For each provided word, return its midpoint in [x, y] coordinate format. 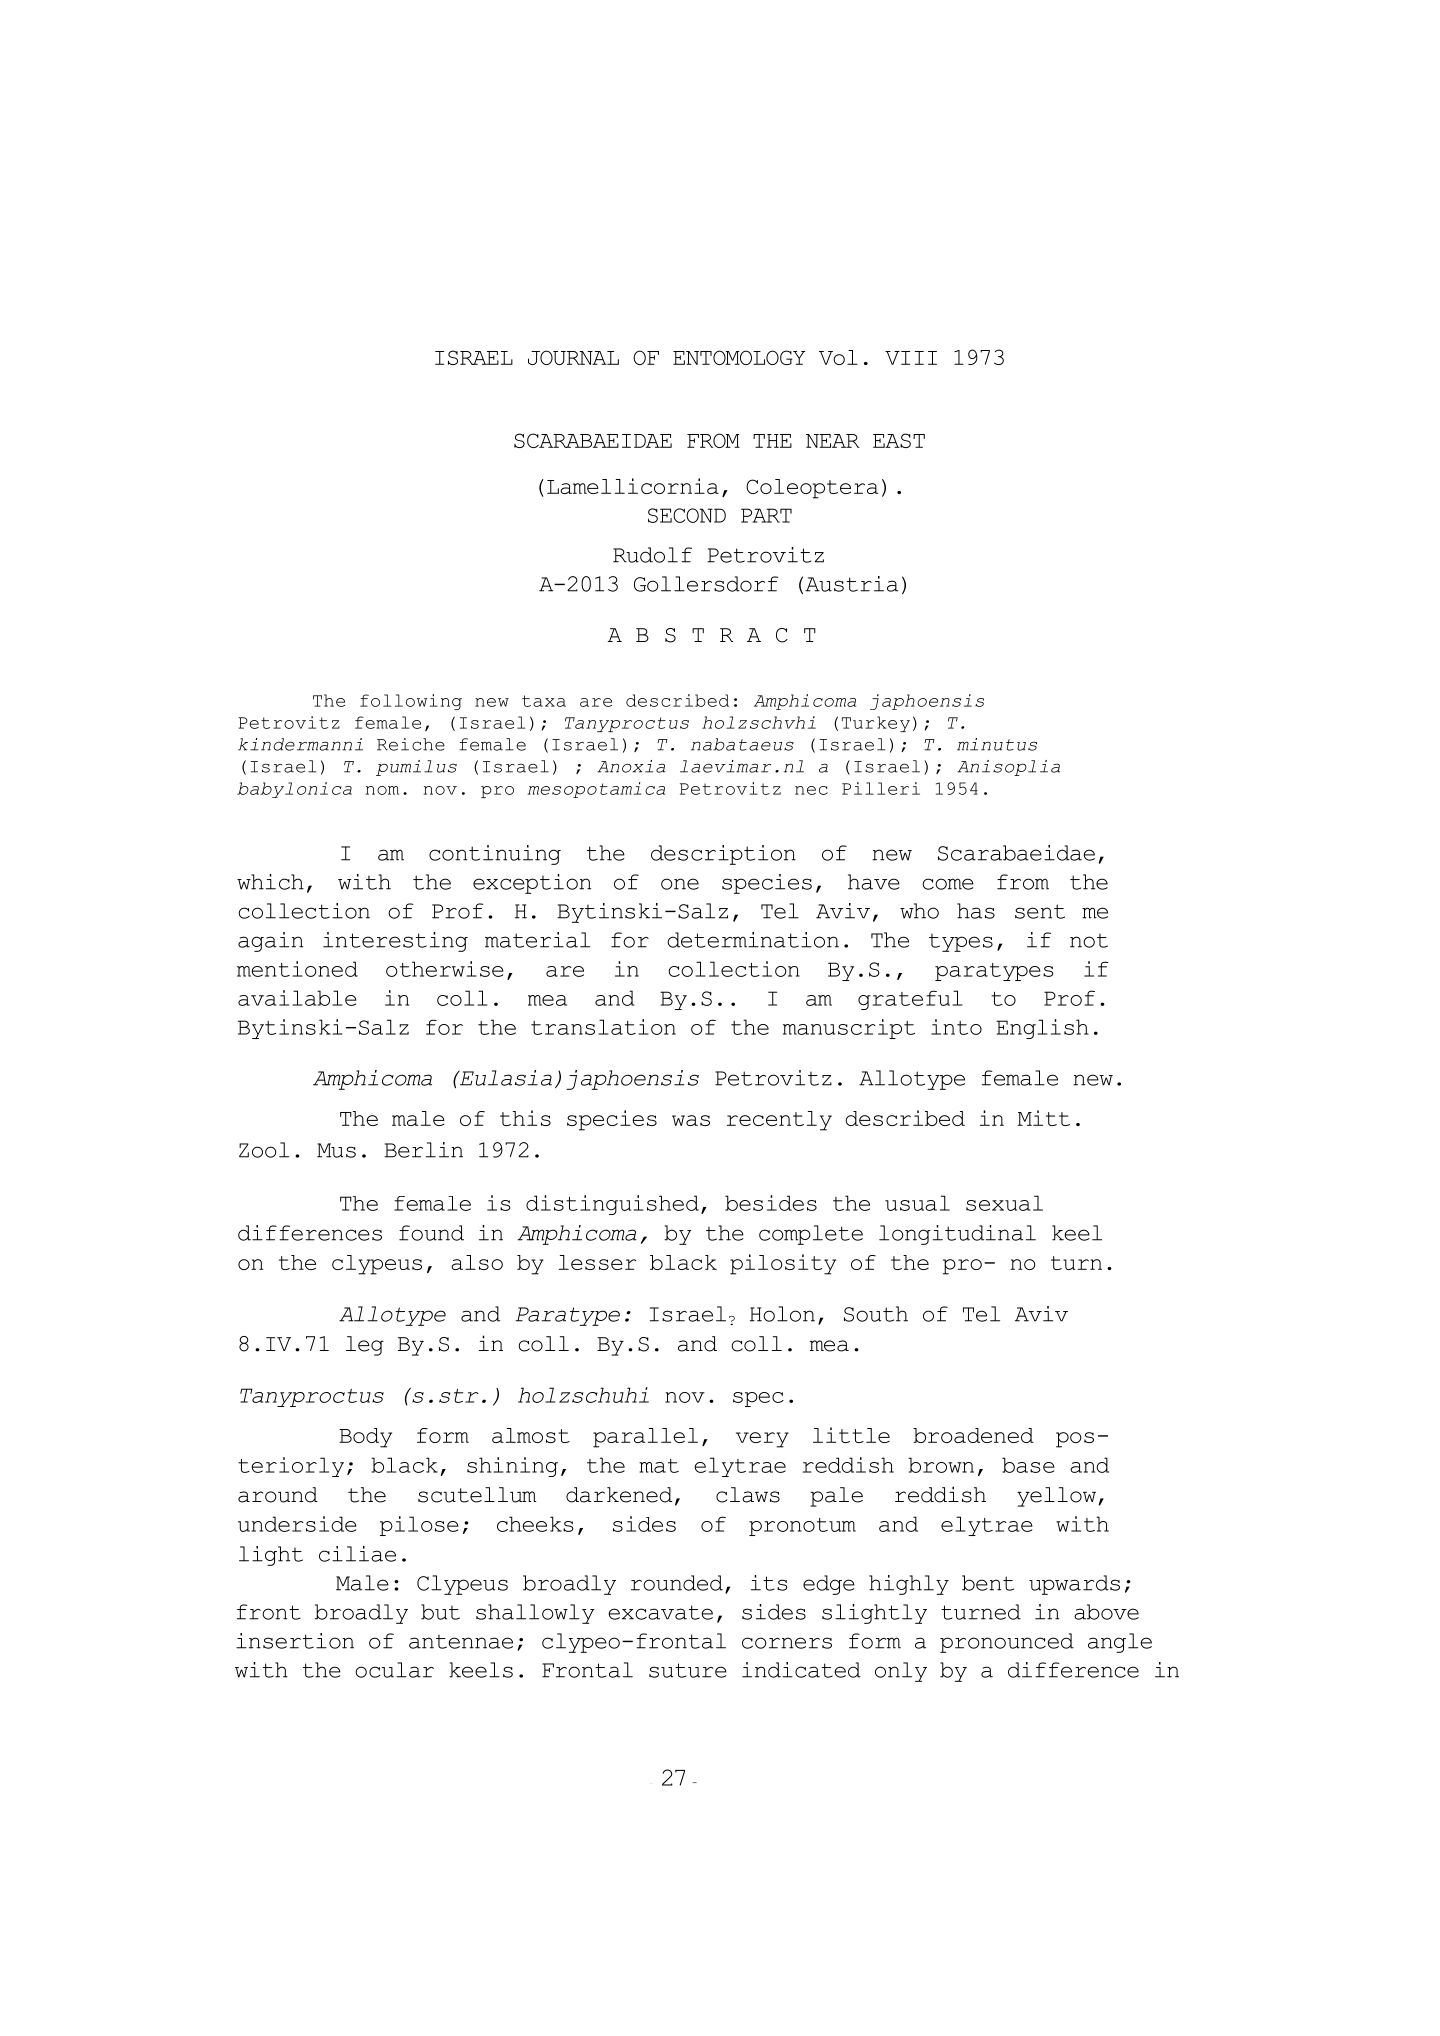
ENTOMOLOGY [739, 357]
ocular [394, 1670]
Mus [336, 1150]
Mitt [1044, 1118]
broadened [973, 1435]
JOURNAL [573, 357]
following [411, 702]
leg [365, 1346]
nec [811, 790]
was [691, 1120]
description [723, 855]
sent [1040, 911]
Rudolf [652, 555]
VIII [911, 358]
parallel [645, 1438]
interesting [395, 942]
